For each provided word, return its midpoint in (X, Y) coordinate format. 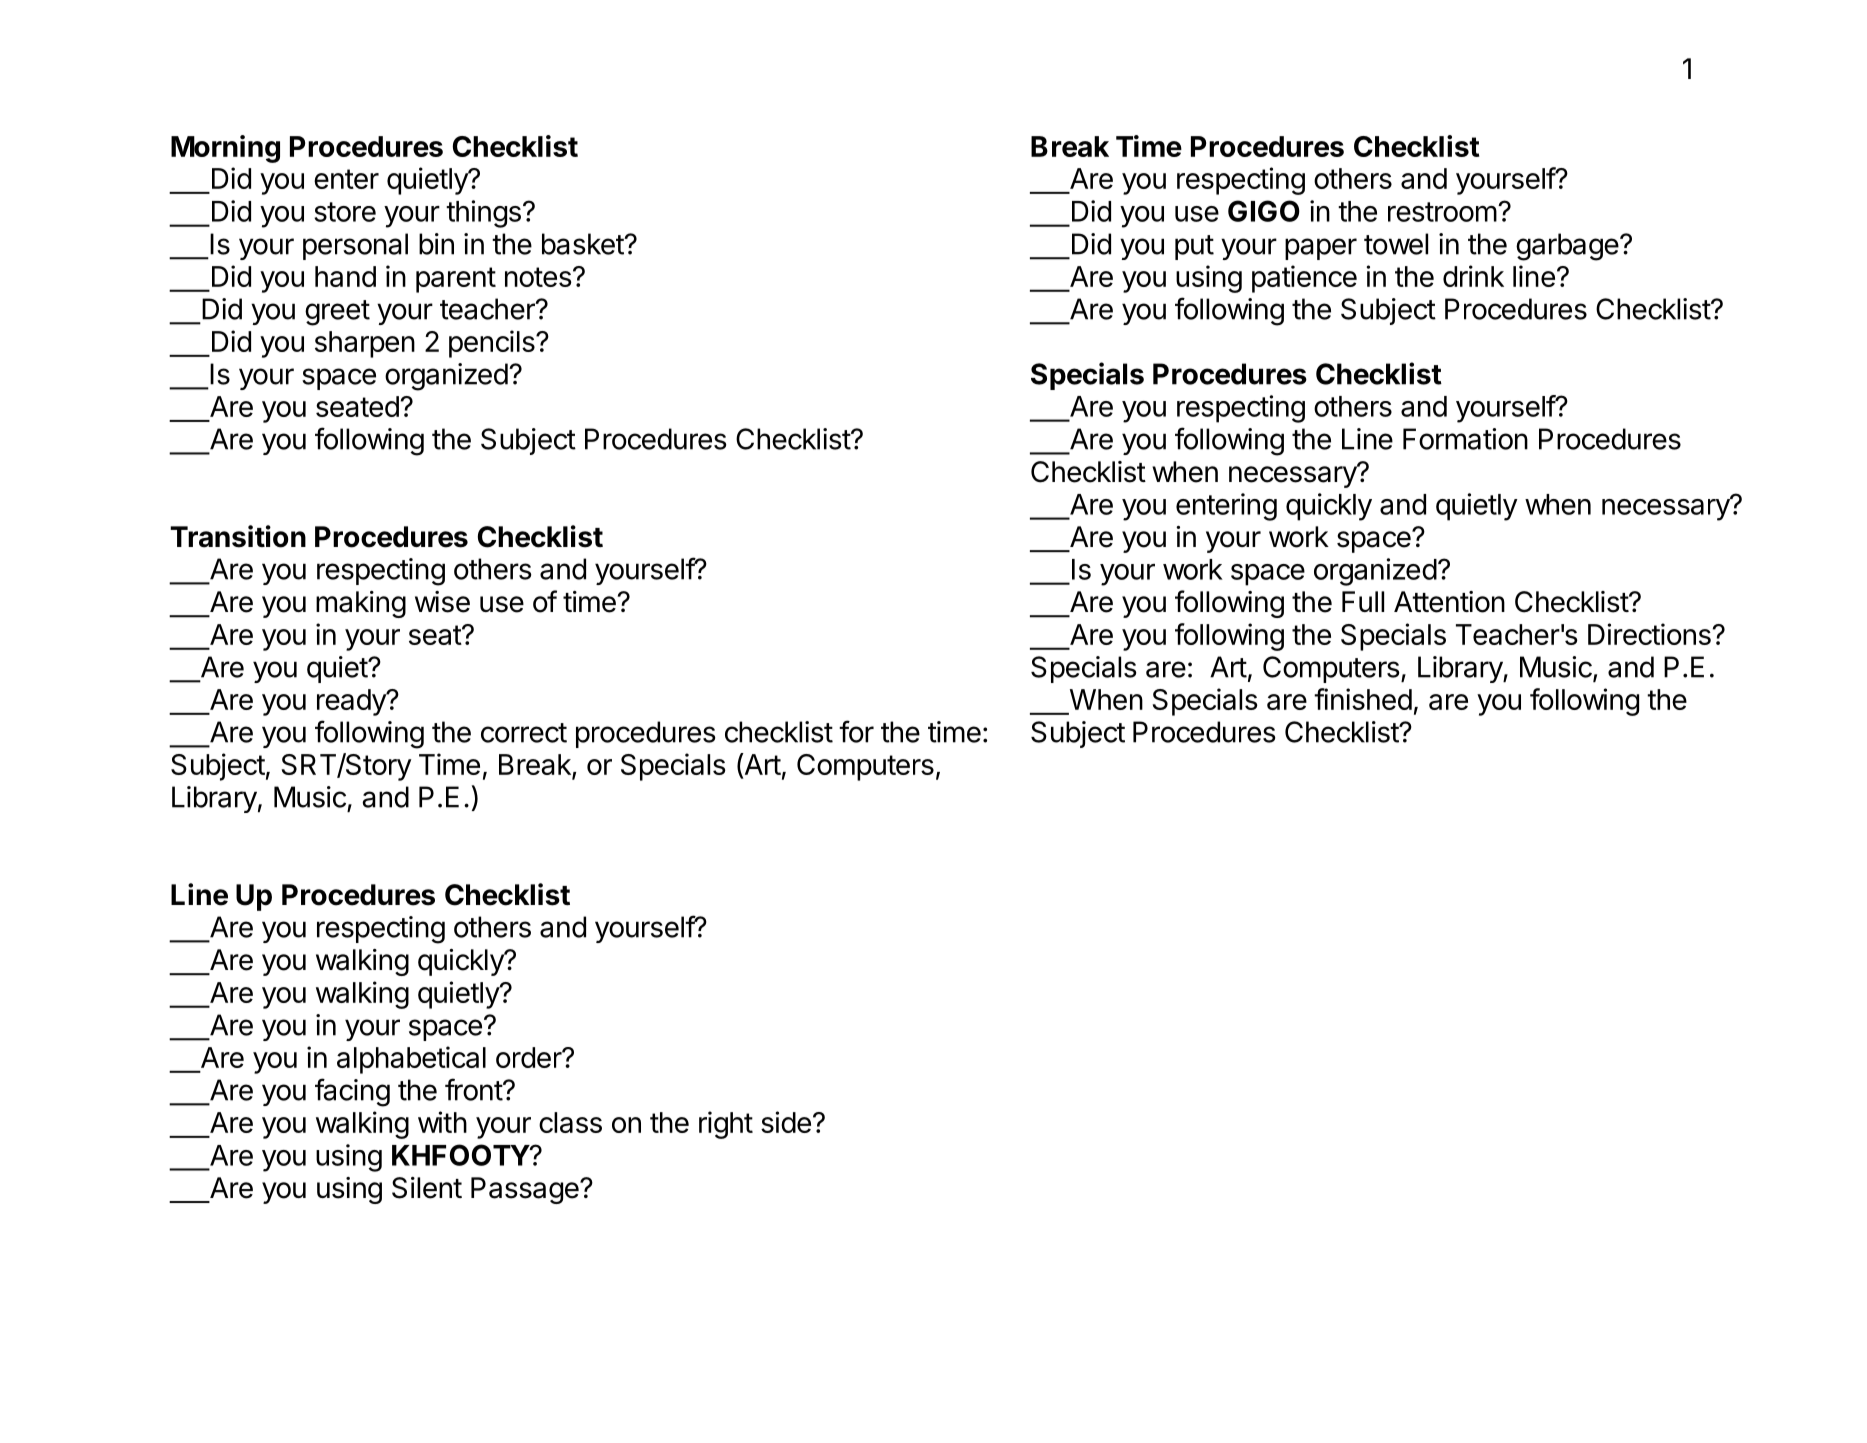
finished (1363, 699)
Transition (238, 536)
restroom (1442, 212)
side (786, 1122)
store (345, 212)
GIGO (1264, 211)
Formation (1465, 439)
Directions (1649, 634)
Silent (427, 1188)
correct (524, 733)
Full (1363, 601)
